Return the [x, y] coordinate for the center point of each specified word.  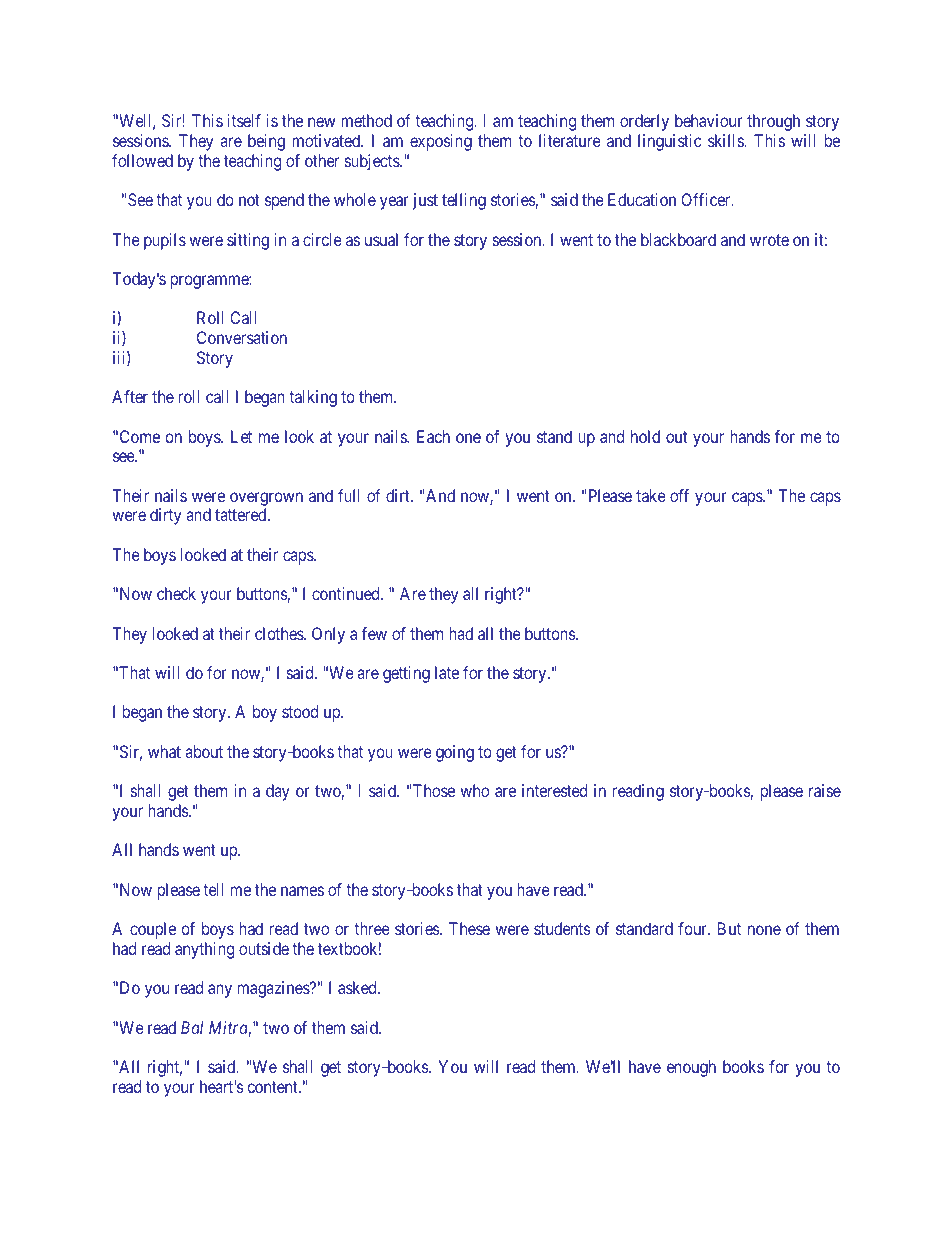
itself [244, 120]
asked [358, 987]
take [651, 495]
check [176, 593]
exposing [441, 142]
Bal [192, 1027]
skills [726, 140]
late [447, 672]
